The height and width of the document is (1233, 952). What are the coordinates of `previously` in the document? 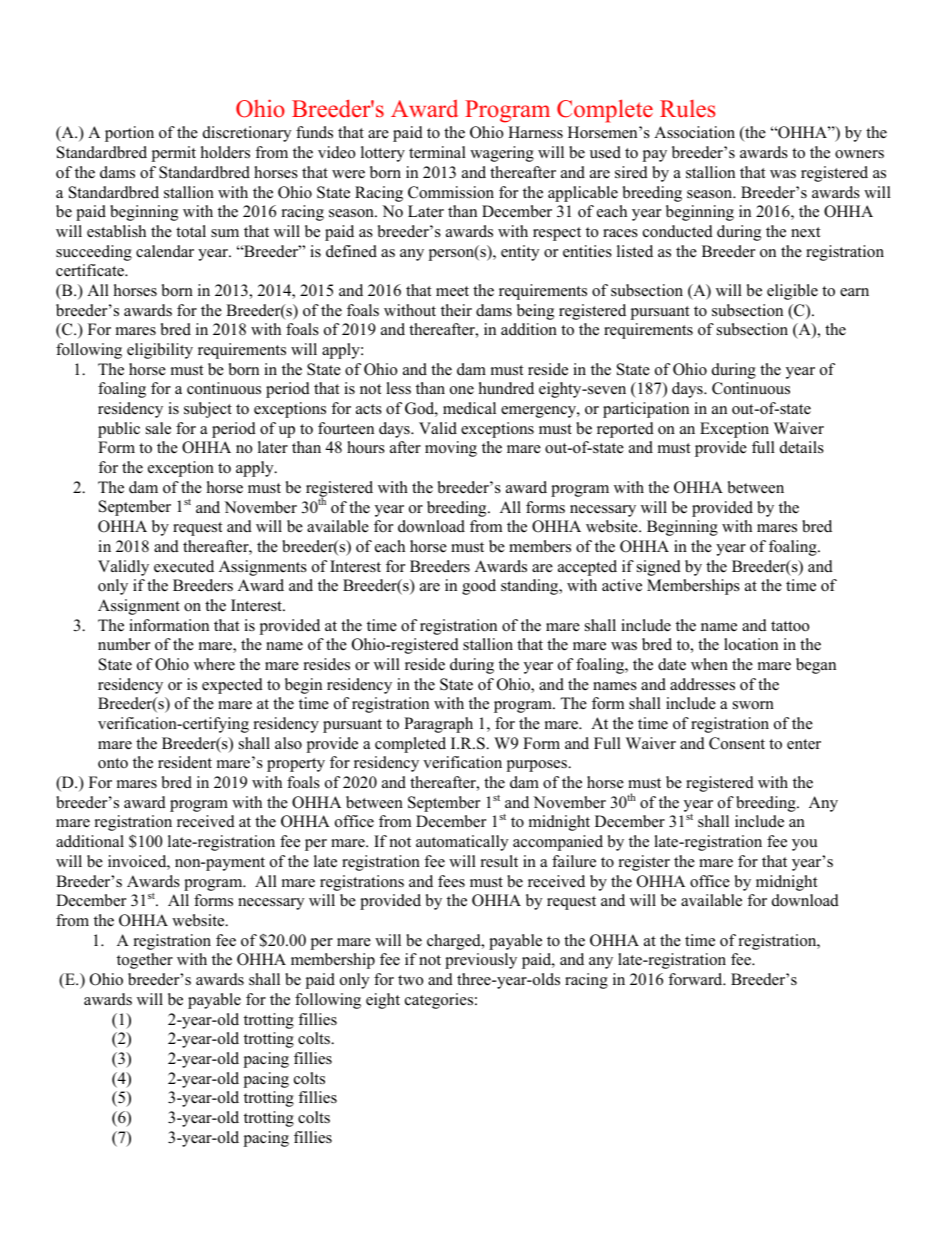 It's located at (481, 961).
